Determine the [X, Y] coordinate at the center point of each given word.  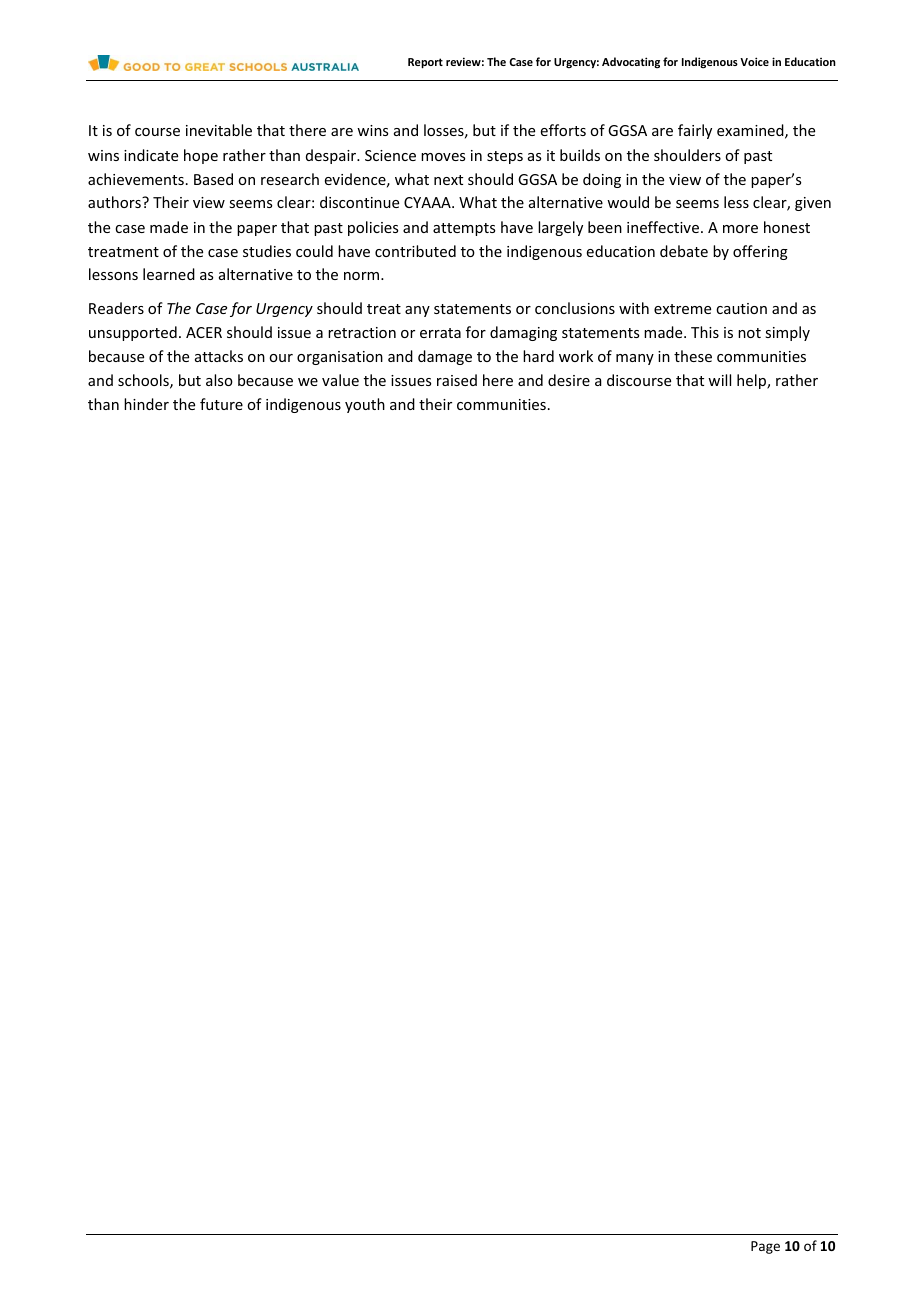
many [635, 359]
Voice [754, 61]
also [219, 380]
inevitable [219, 130]
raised [457, 380]
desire [569, 380]
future [221, 404]
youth [365, 405]
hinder [146, 404]
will [719, 380]
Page [765, 1247]
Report [425, 63]
